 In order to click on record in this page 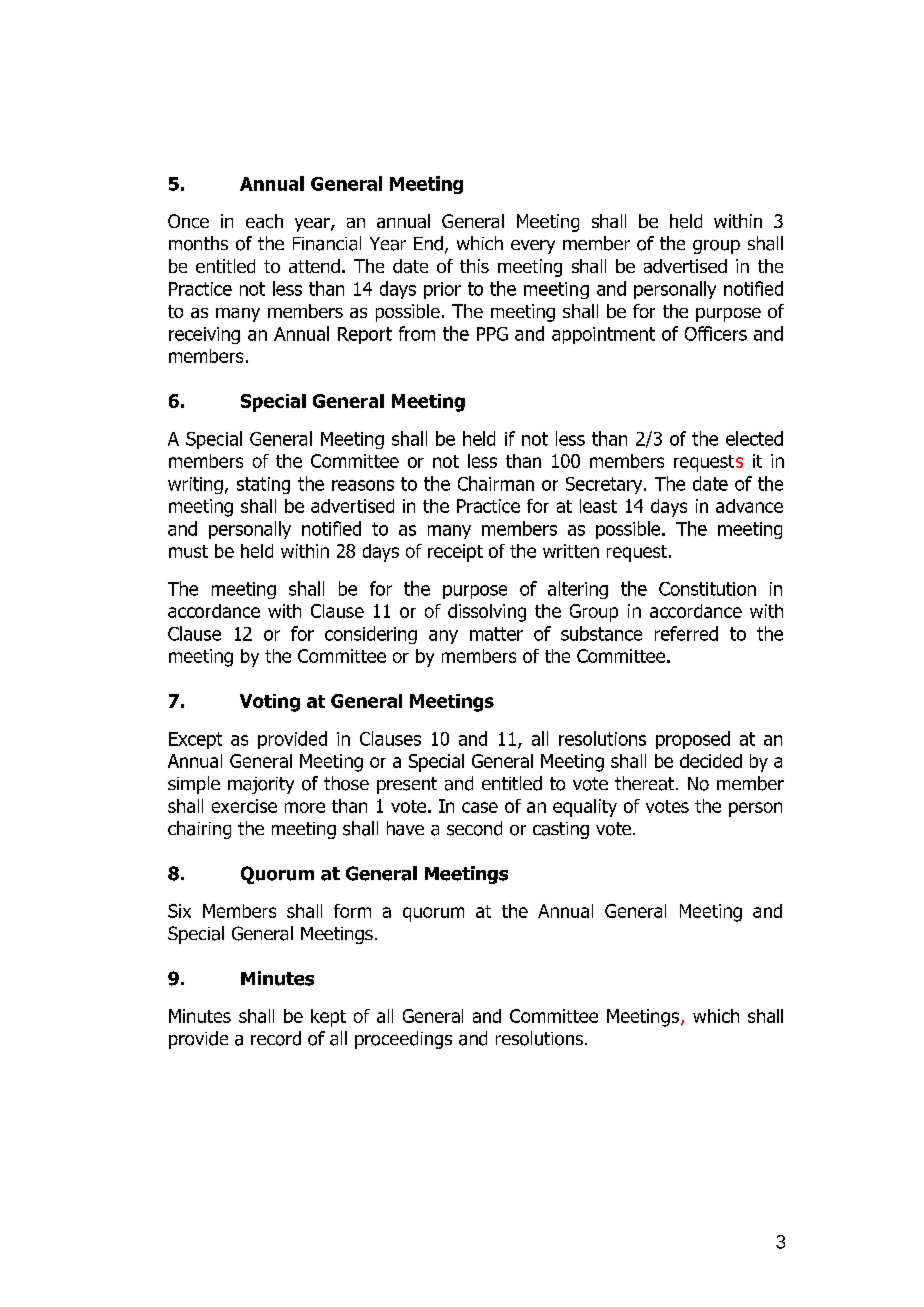, I will do `click(276, 1038)`.
